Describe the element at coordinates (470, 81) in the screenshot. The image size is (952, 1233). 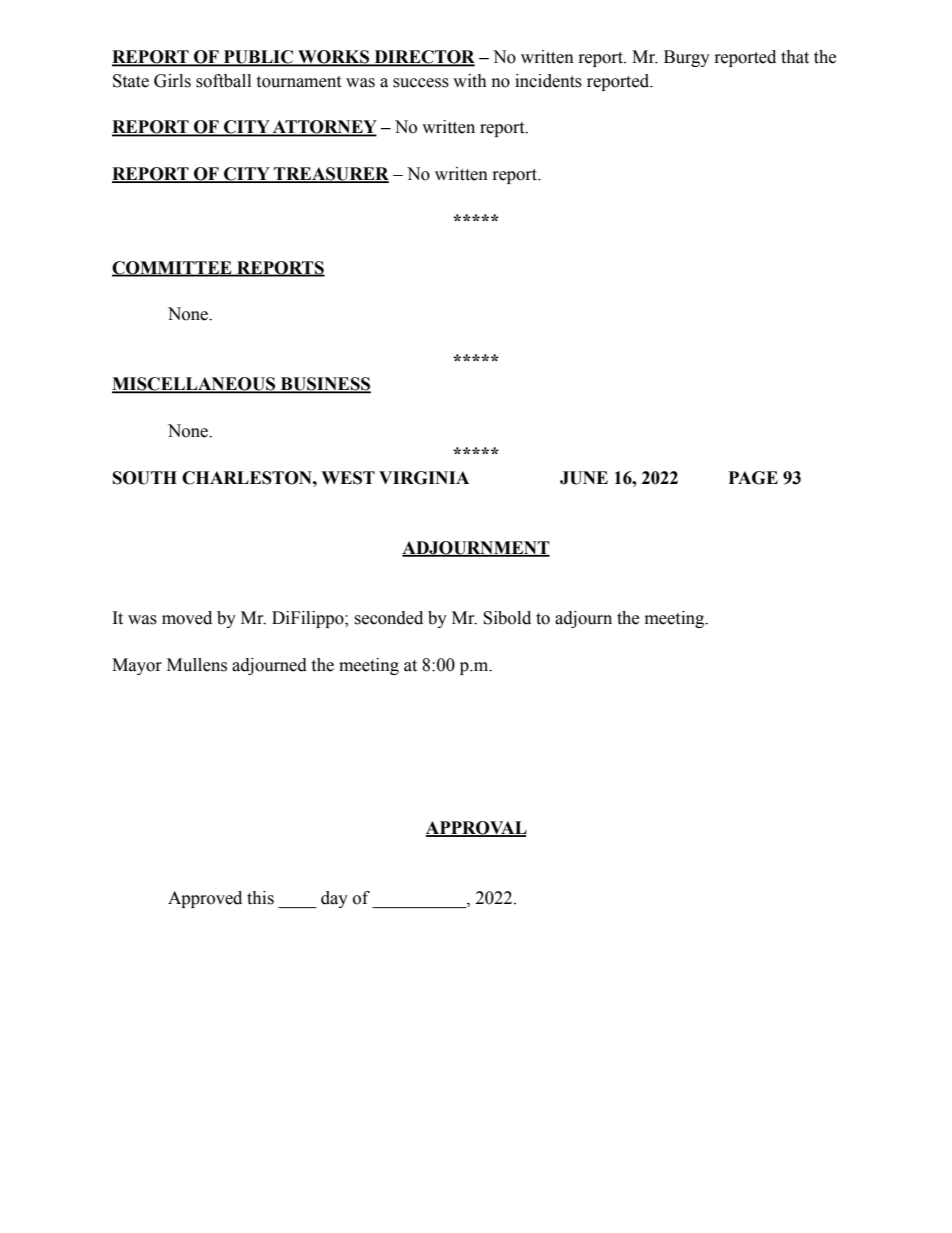
I see `with` at that location.
